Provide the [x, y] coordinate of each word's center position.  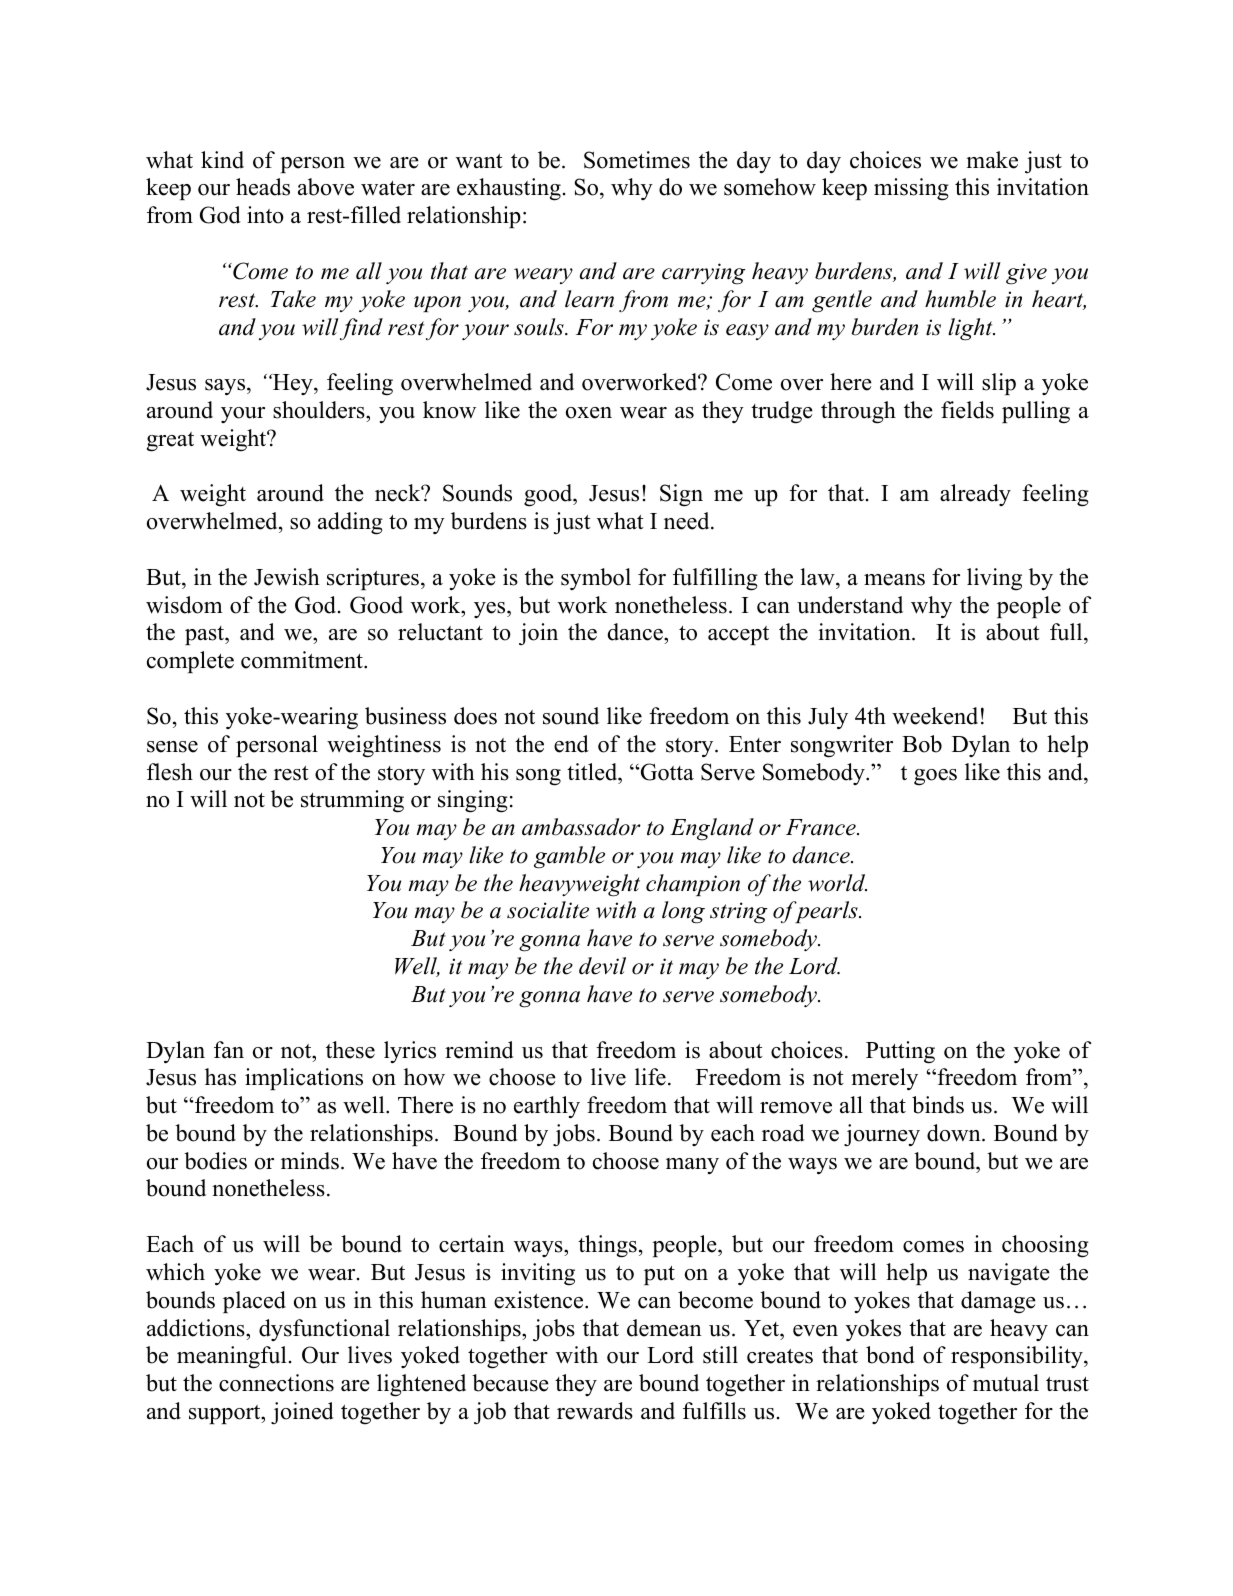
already [975, 495]
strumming [352, 801]
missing [911, 189]
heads [263, 187]
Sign [681, 495]
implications [304, 1079]
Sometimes [637, 160]
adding [350, 523]
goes [935, 777]
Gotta [666, 772]
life [650, 1077]
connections [276, 1383]
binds [938, 1105]
